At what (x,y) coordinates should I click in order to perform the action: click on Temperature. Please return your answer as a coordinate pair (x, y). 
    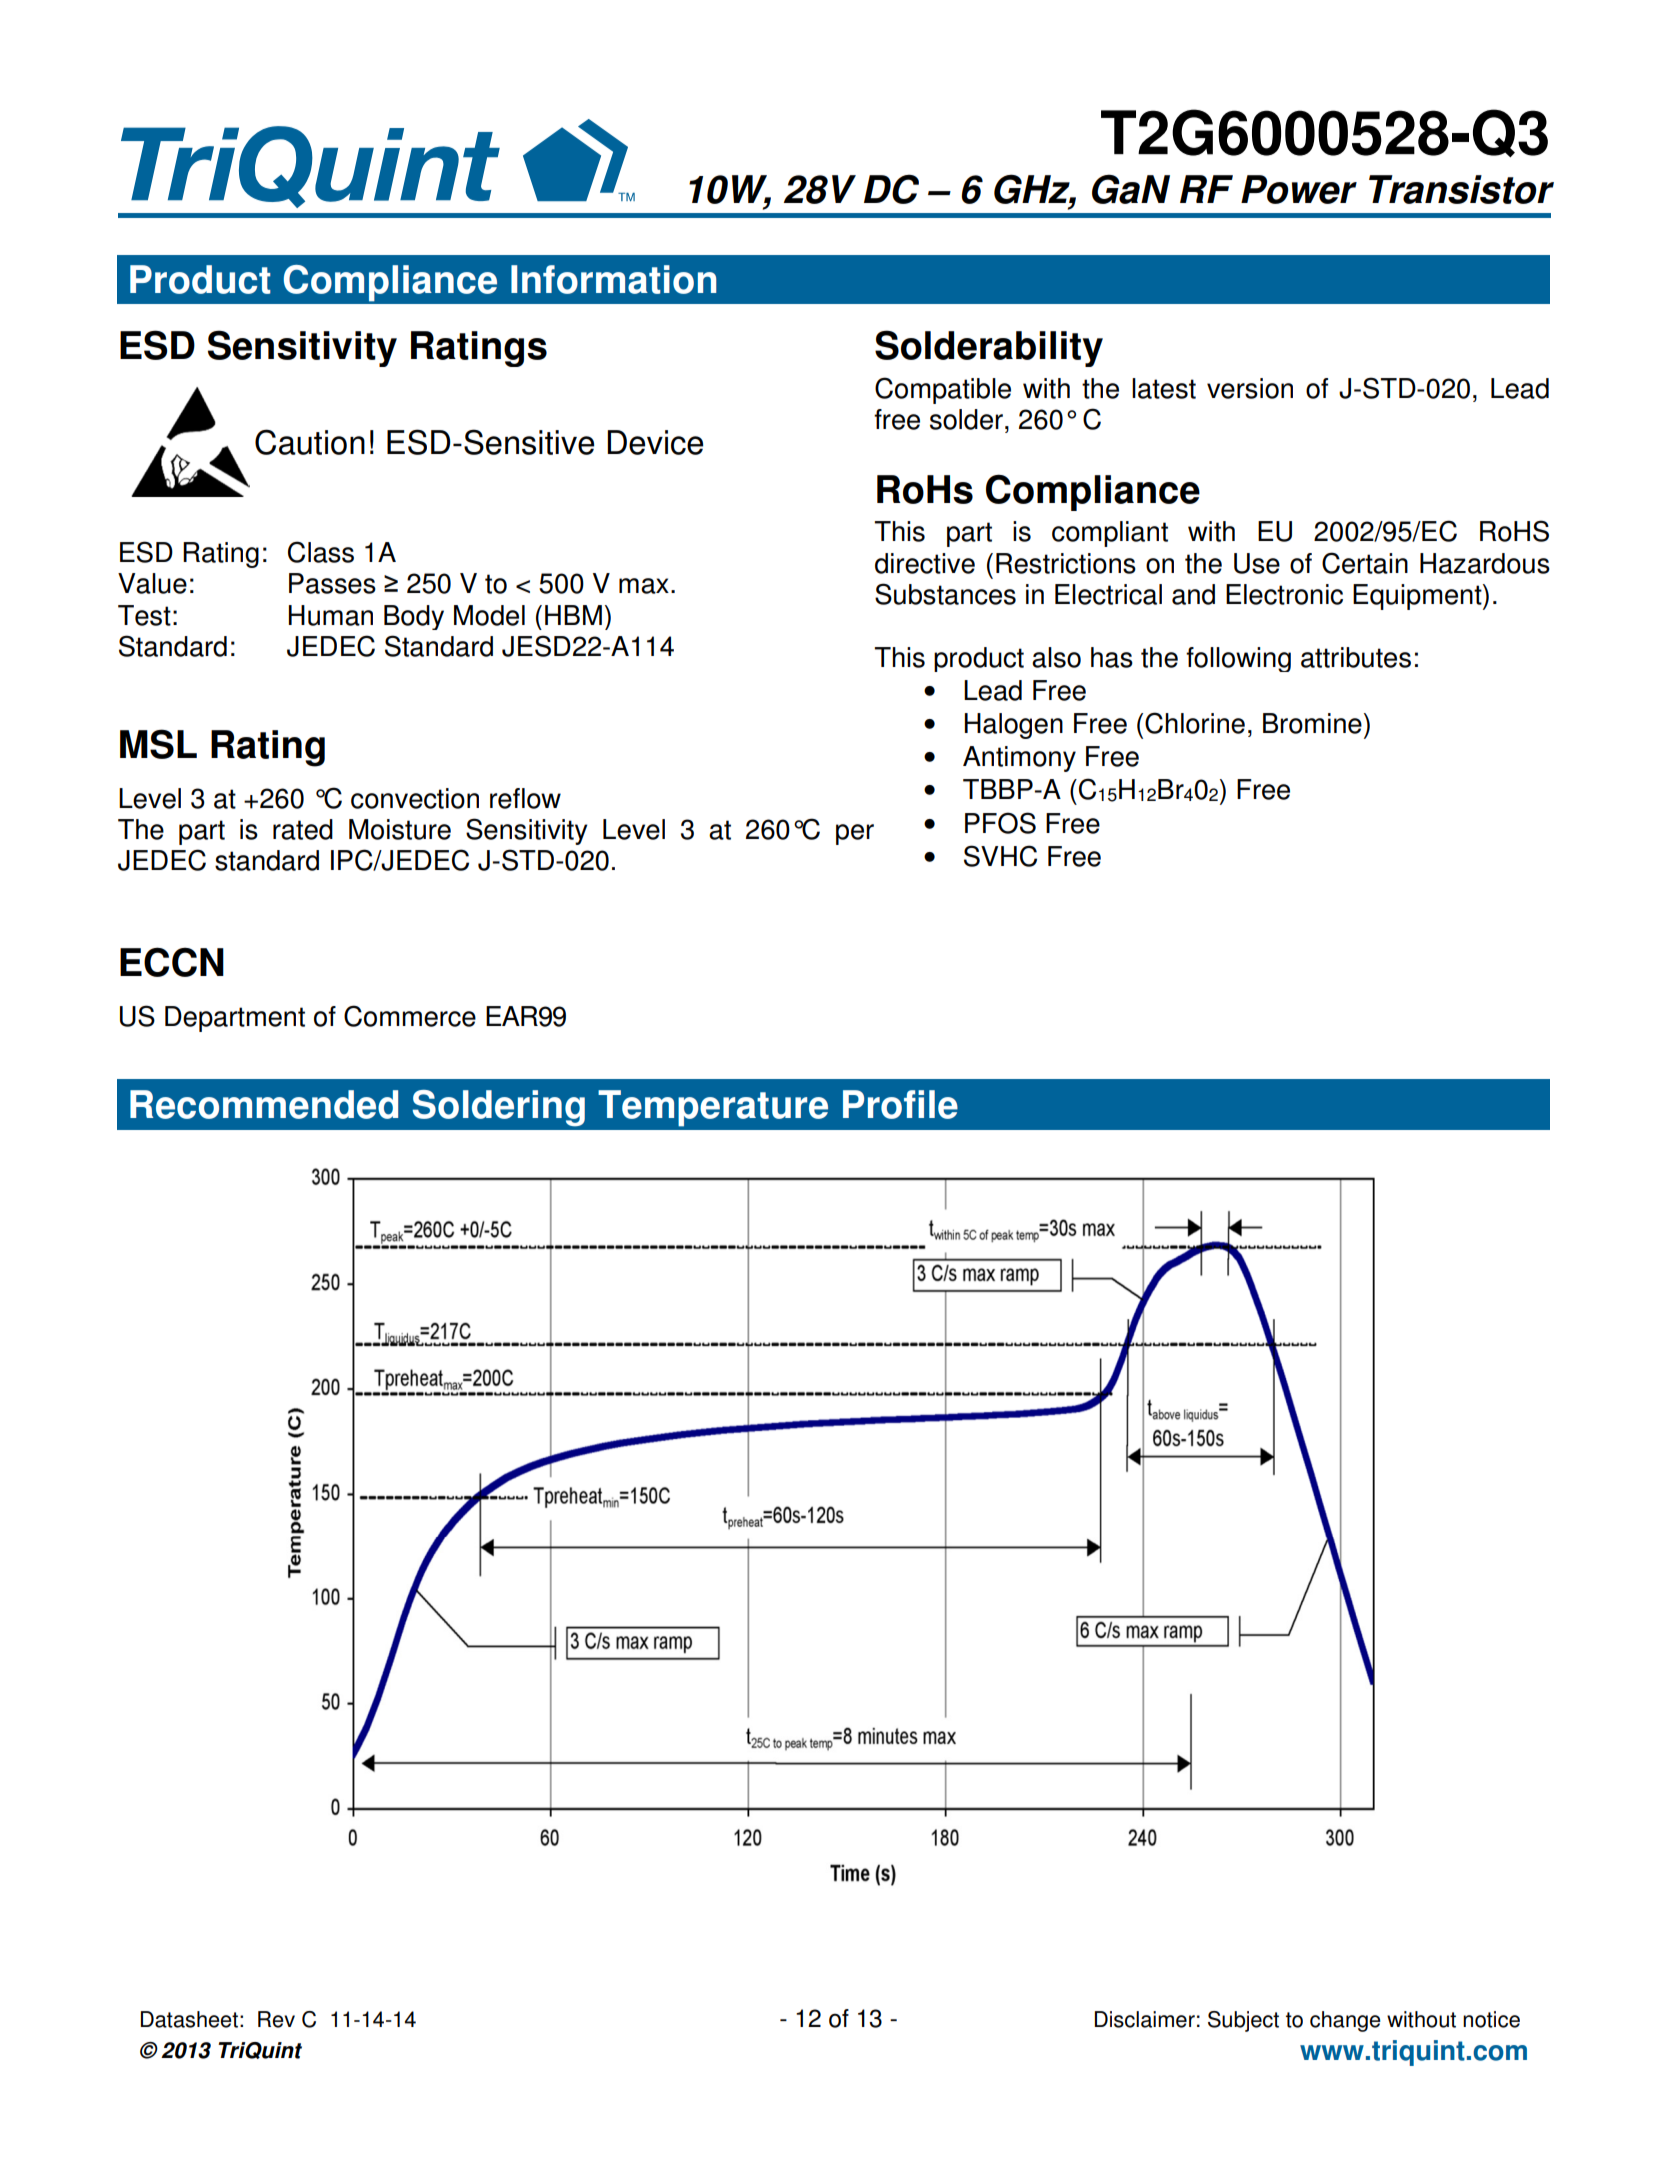
    Looking at the image, I should click on (713, 1108).
